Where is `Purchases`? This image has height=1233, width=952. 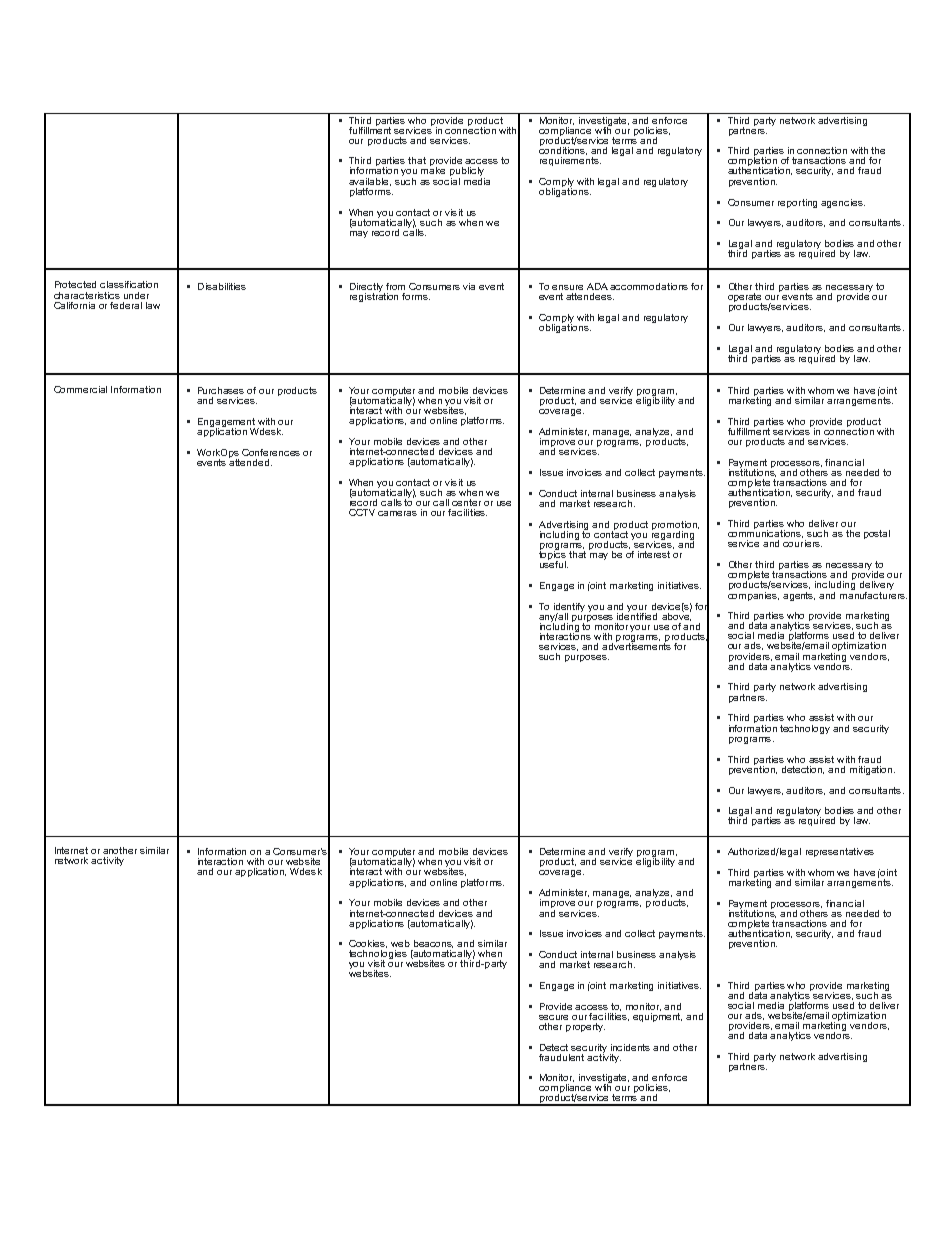
Purchases is located at coordinates (221, 390).
